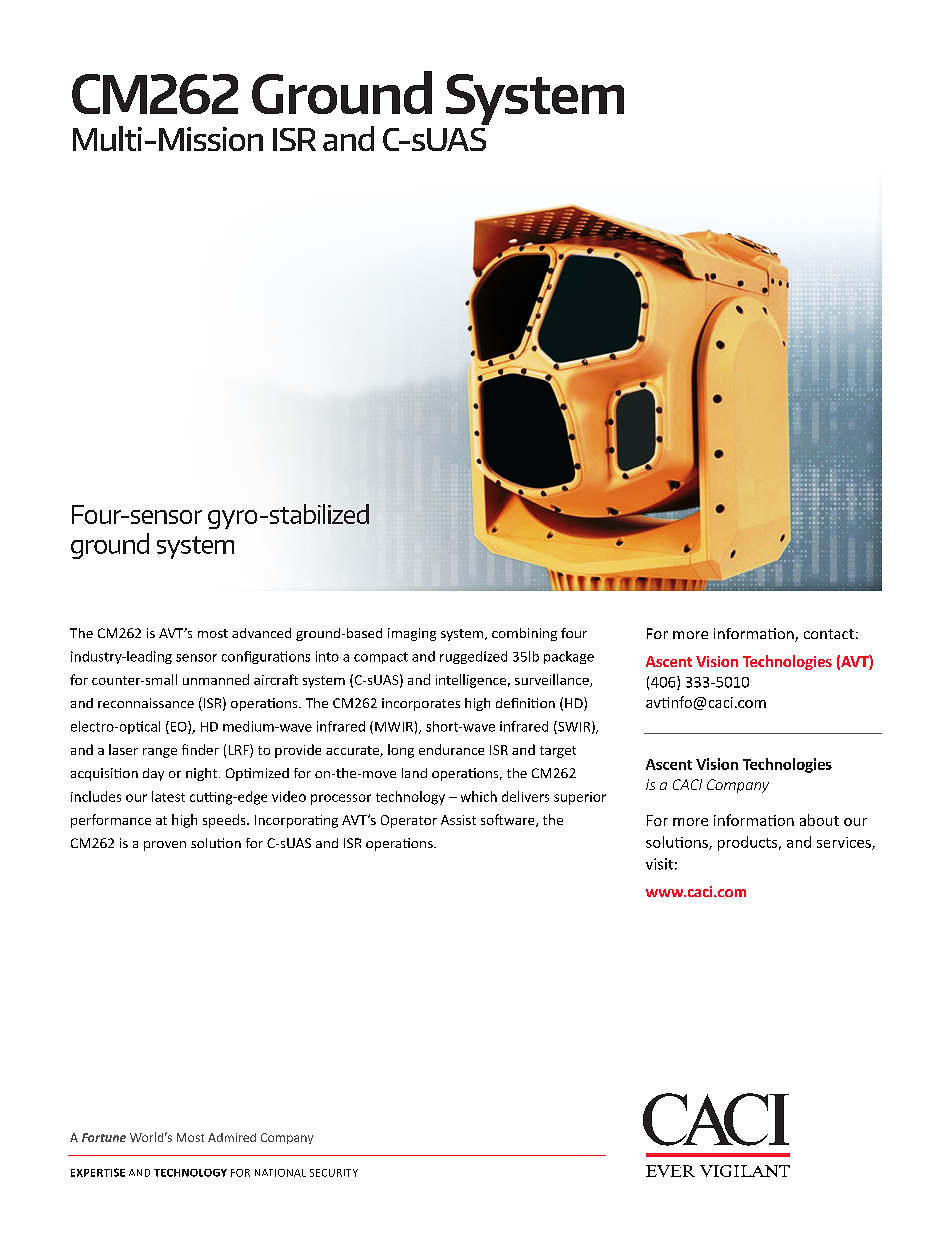 This screenshot has width=952, height=1233. Describe the element at coordinates (201, 774) in the screenshot. I see `night` at that location.
